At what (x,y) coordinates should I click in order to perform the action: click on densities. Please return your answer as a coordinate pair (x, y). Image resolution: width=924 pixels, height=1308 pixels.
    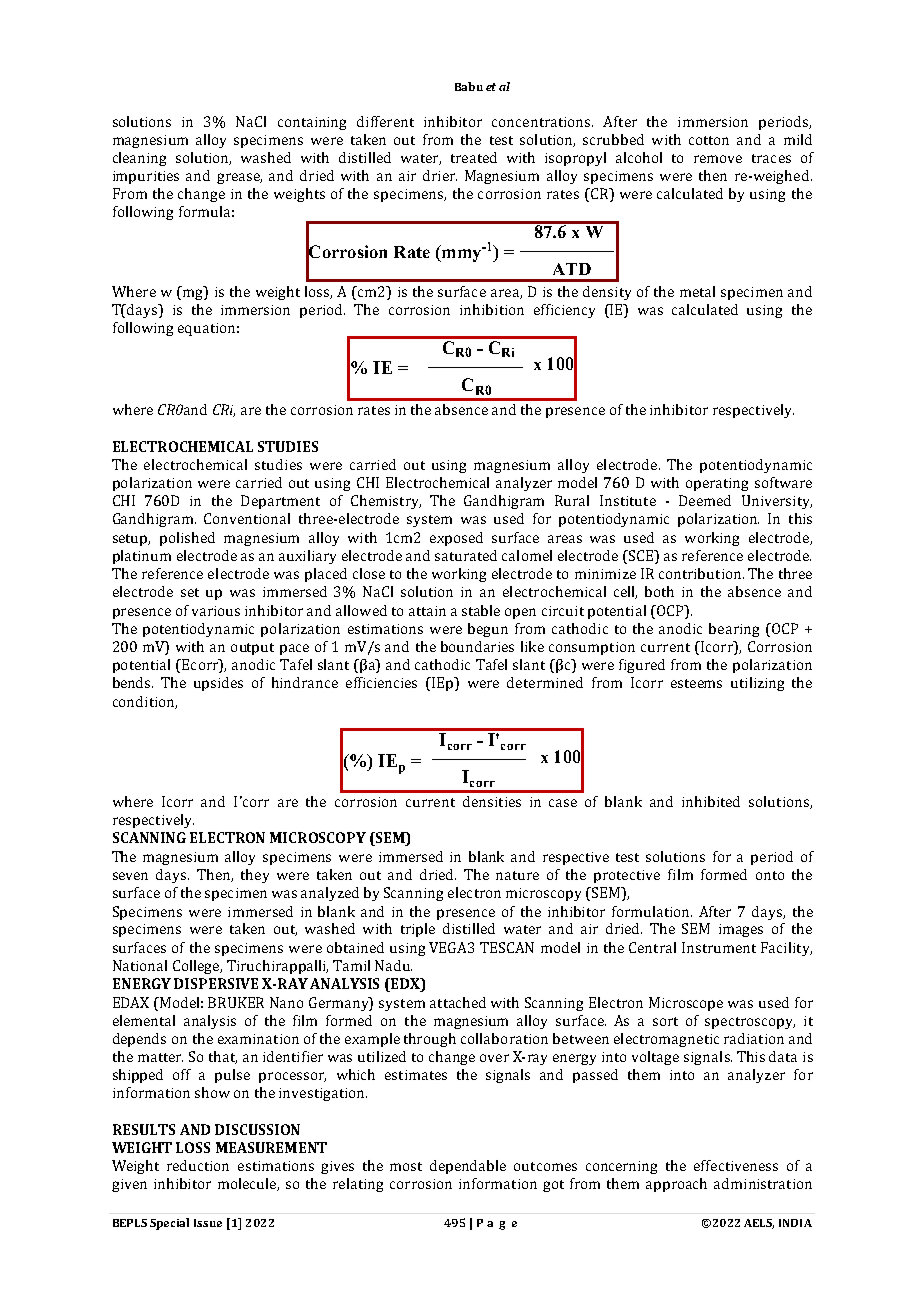
    Looking at the image, I should click on (492, 801).
